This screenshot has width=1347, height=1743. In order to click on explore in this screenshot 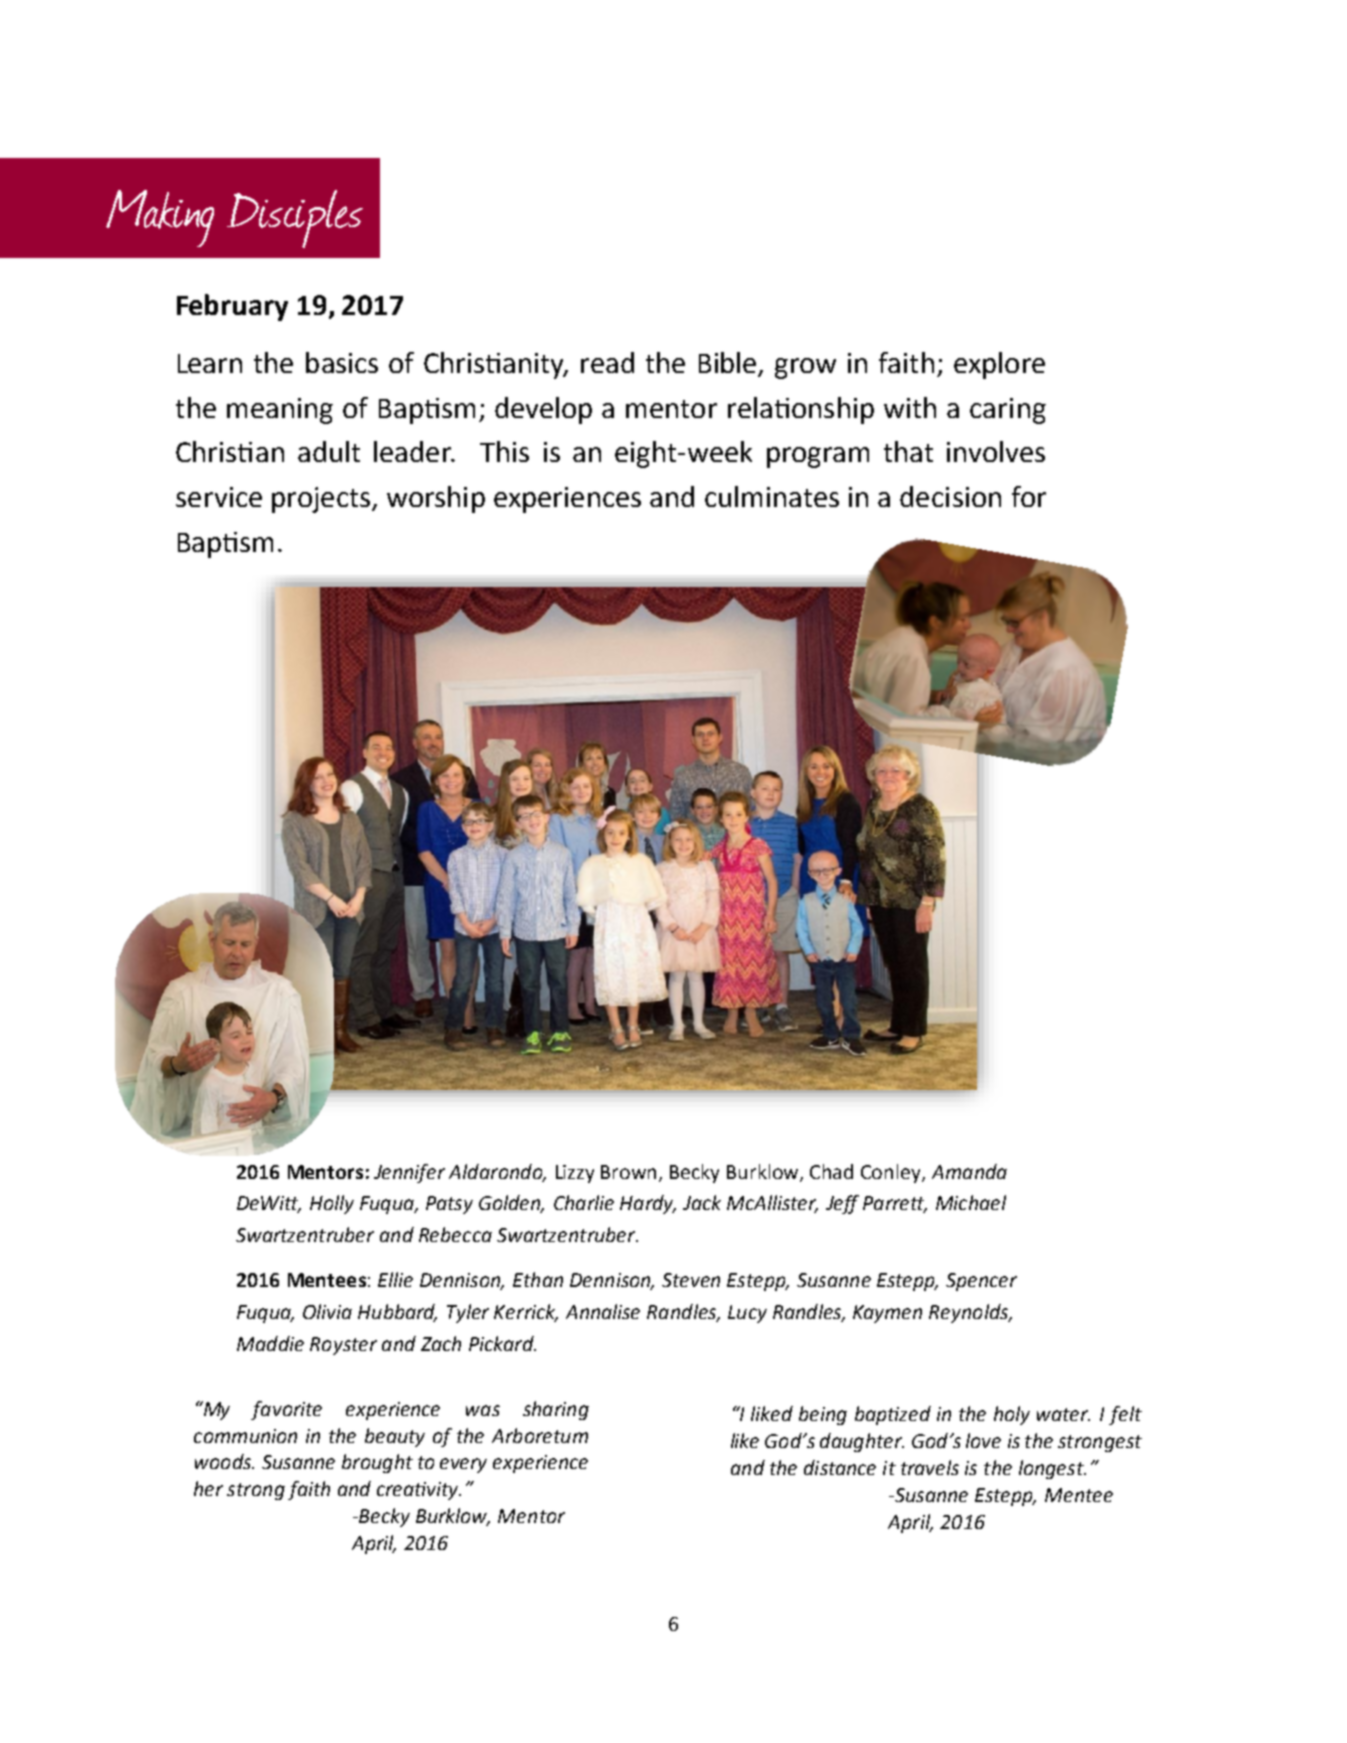, I will do `click(999, 365)`.
